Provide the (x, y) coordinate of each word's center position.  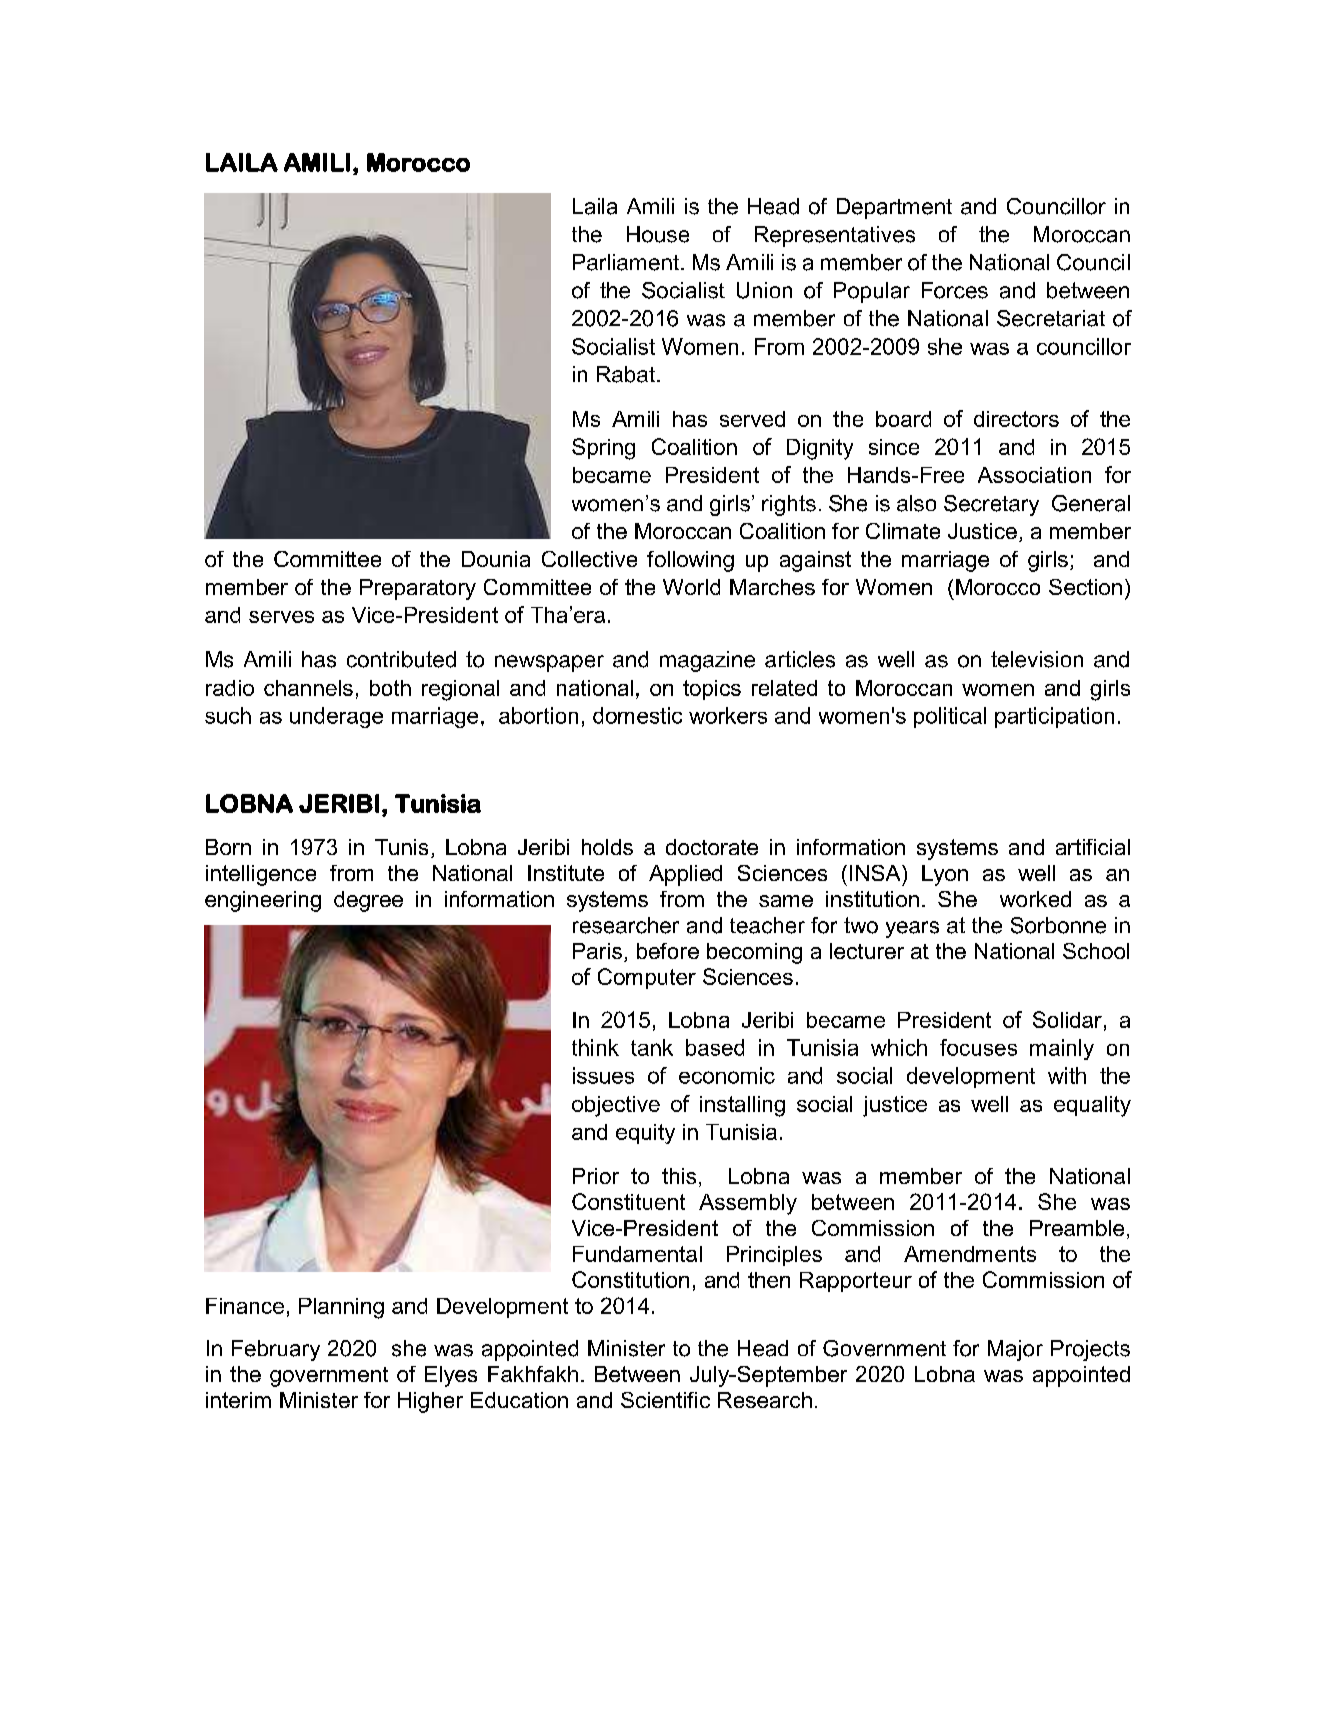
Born (228, 847)
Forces (955, 290)
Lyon (945, 875)
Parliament (627, 262)
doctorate (712, 847)
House (658, 234)
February (276, 1350)
